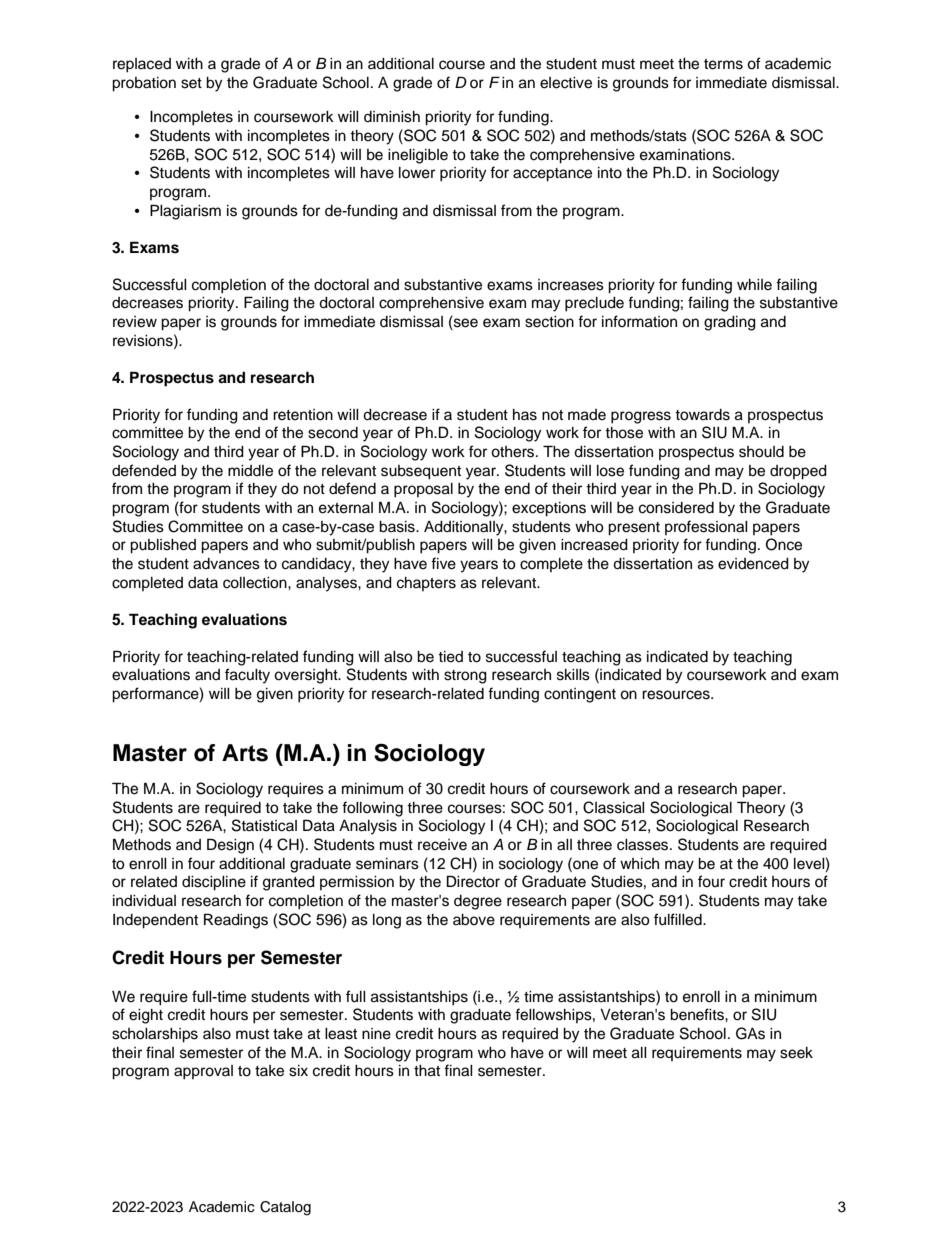 The height and width of the document is (1233, 952). I want to click on set, so click(191, 83).
